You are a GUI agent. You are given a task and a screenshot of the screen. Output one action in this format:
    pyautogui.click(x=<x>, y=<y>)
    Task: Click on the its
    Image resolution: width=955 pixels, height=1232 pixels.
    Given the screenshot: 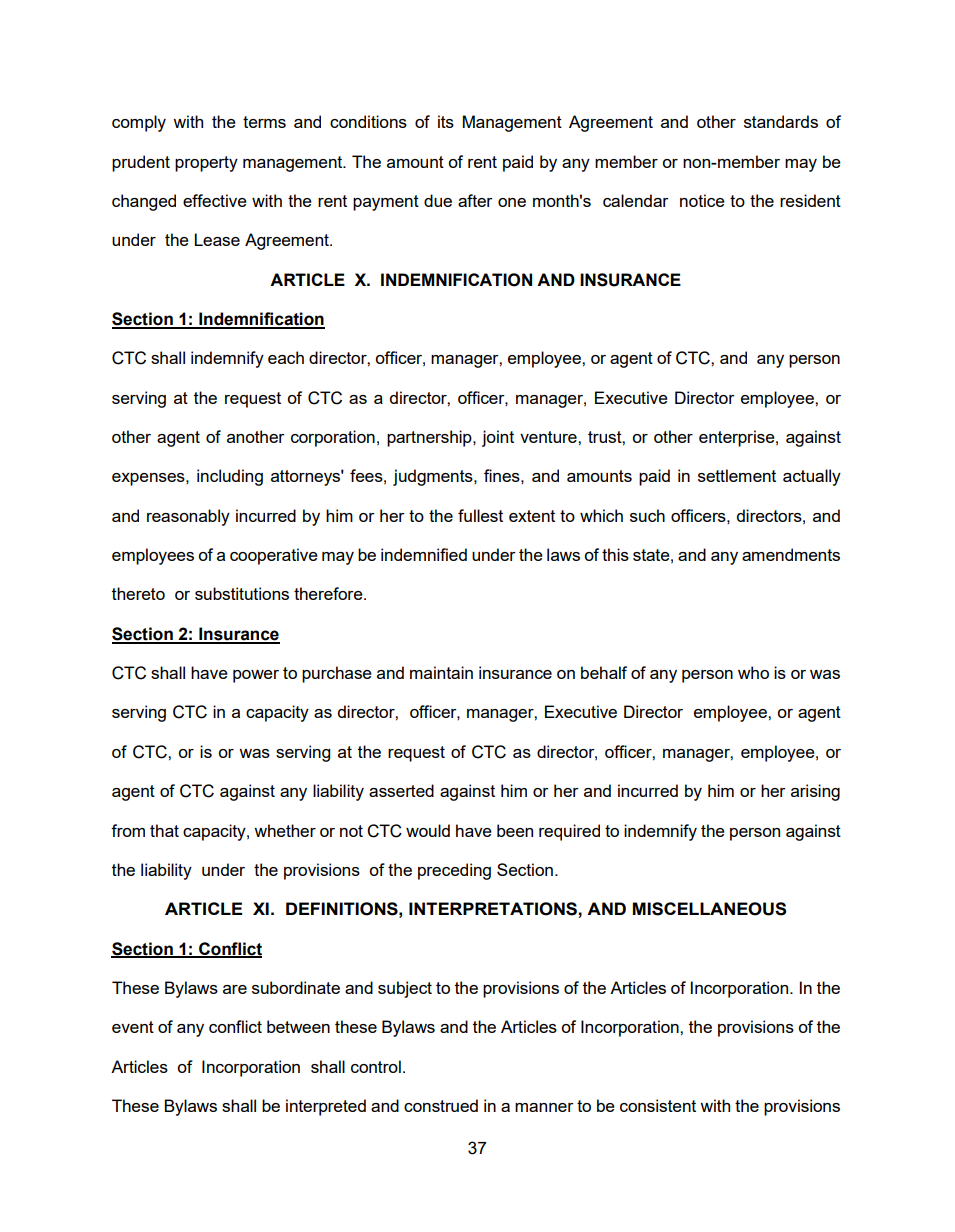 What is the action you would take?
    pyautogui.click(x=446, y=121)
